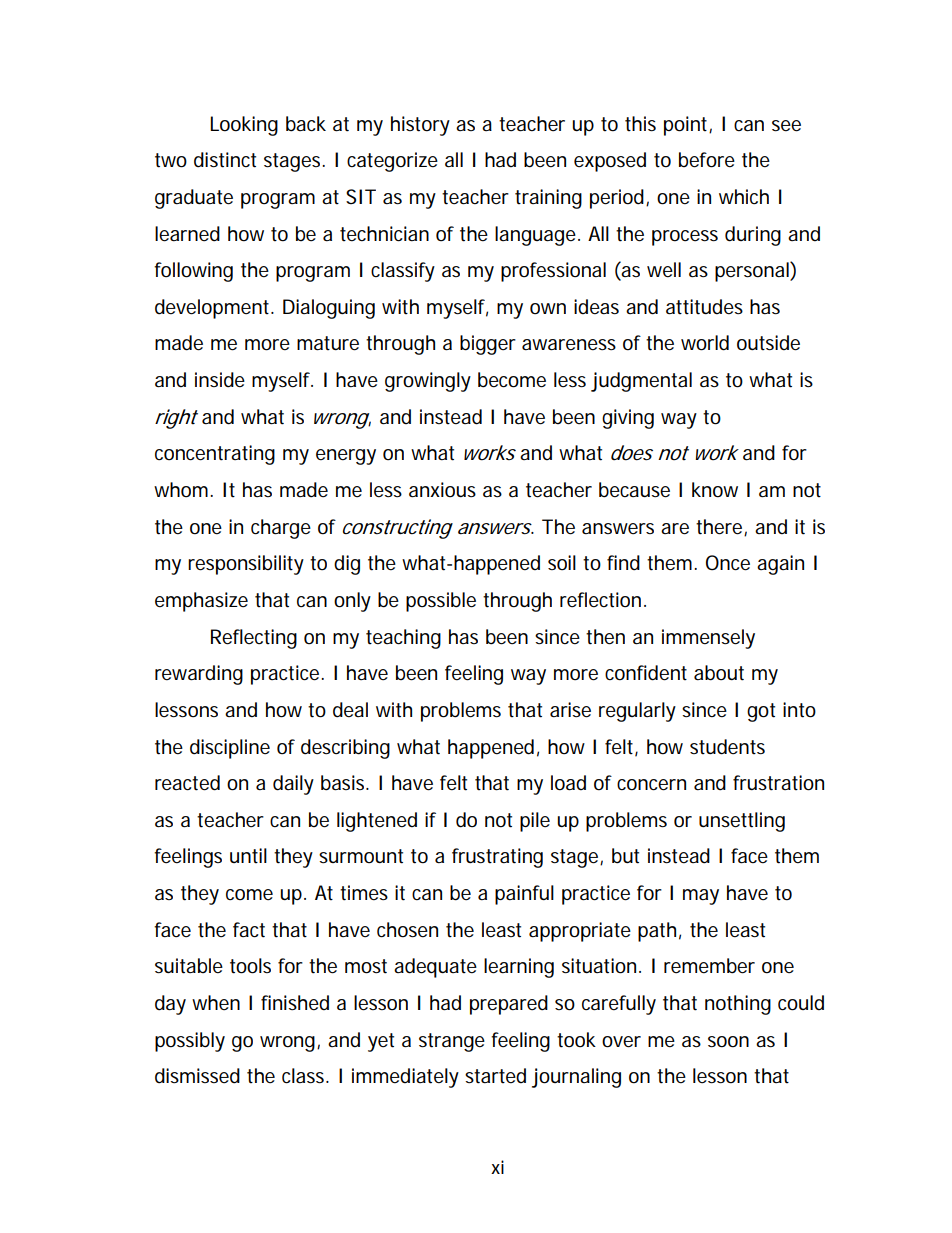  What do you see at coordinates (201, 602) in the screenshot?
I see `emphasize` at bounding box center [201, 602].
